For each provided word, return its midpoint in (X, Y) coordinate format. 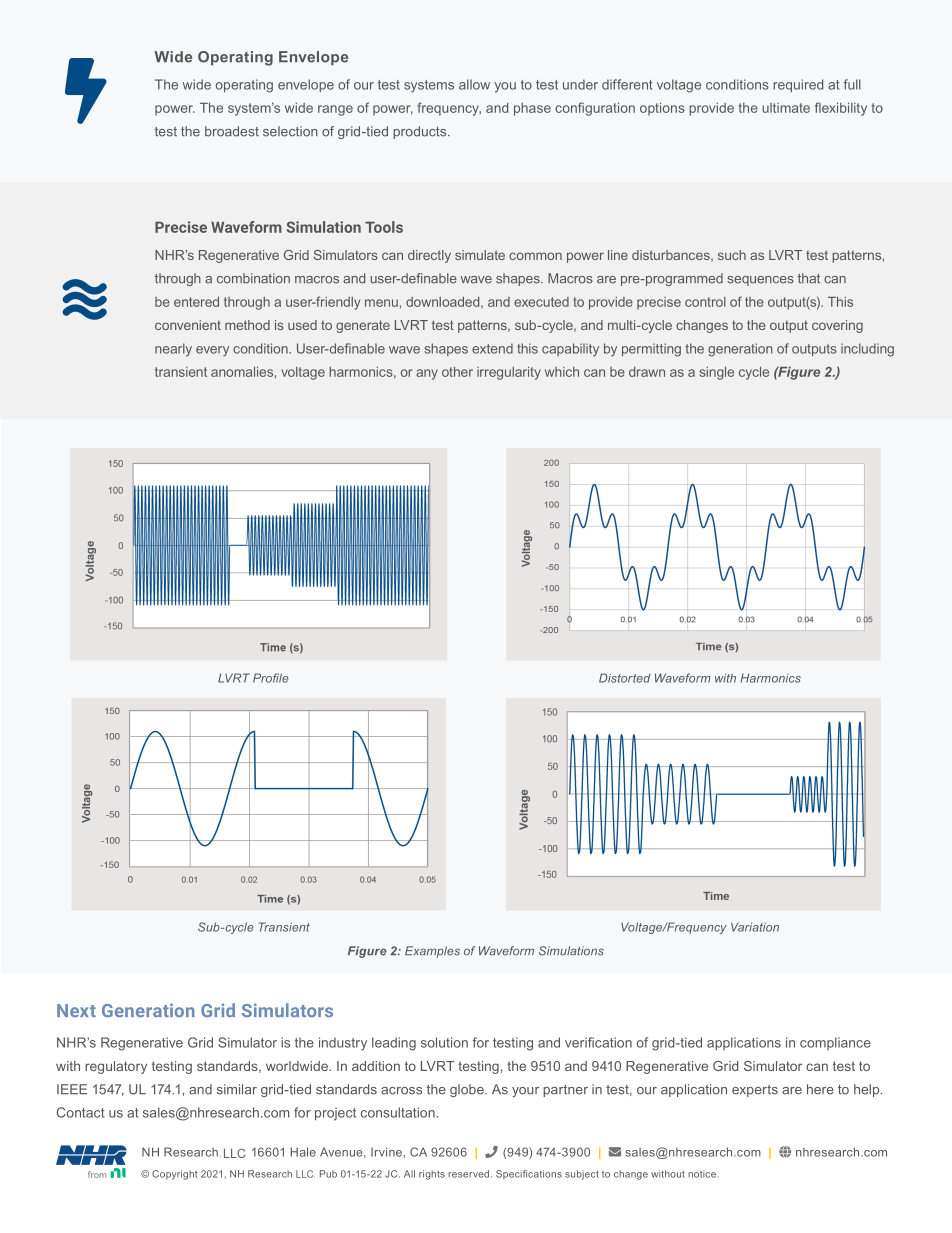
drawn (647, 372)
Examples (432, 952)
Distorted (624, 678)
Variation (755, 927)
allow (474, 84)
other (457, 372)
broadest (232, 131)
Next (76, 1010)
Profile (271, 678)
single (716, 373)
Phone (491, 1152)
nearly (173, 350)
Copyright (174, 1175)
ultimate (786, 108)
